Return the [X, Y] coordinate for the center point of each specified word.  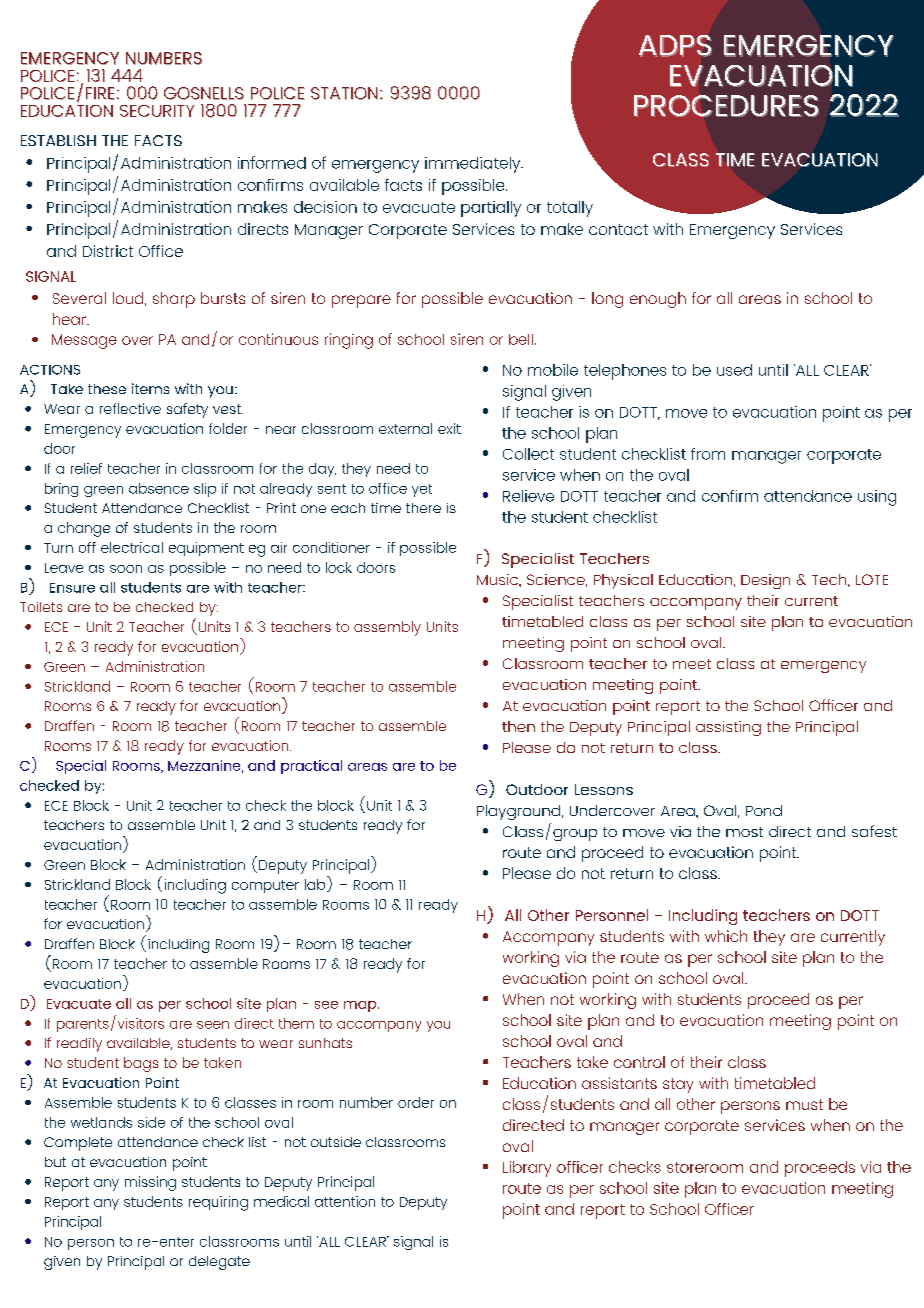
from [708, 454]
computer [265, 886]
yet [422, 490]
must [804, 1104]
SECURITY [157, 111]
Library [527, 1169]
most [744, 832]
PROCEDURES [726, 106]
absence [159, 488]
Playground [518, 812]
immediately [474, 165]
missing [150, 1183]
